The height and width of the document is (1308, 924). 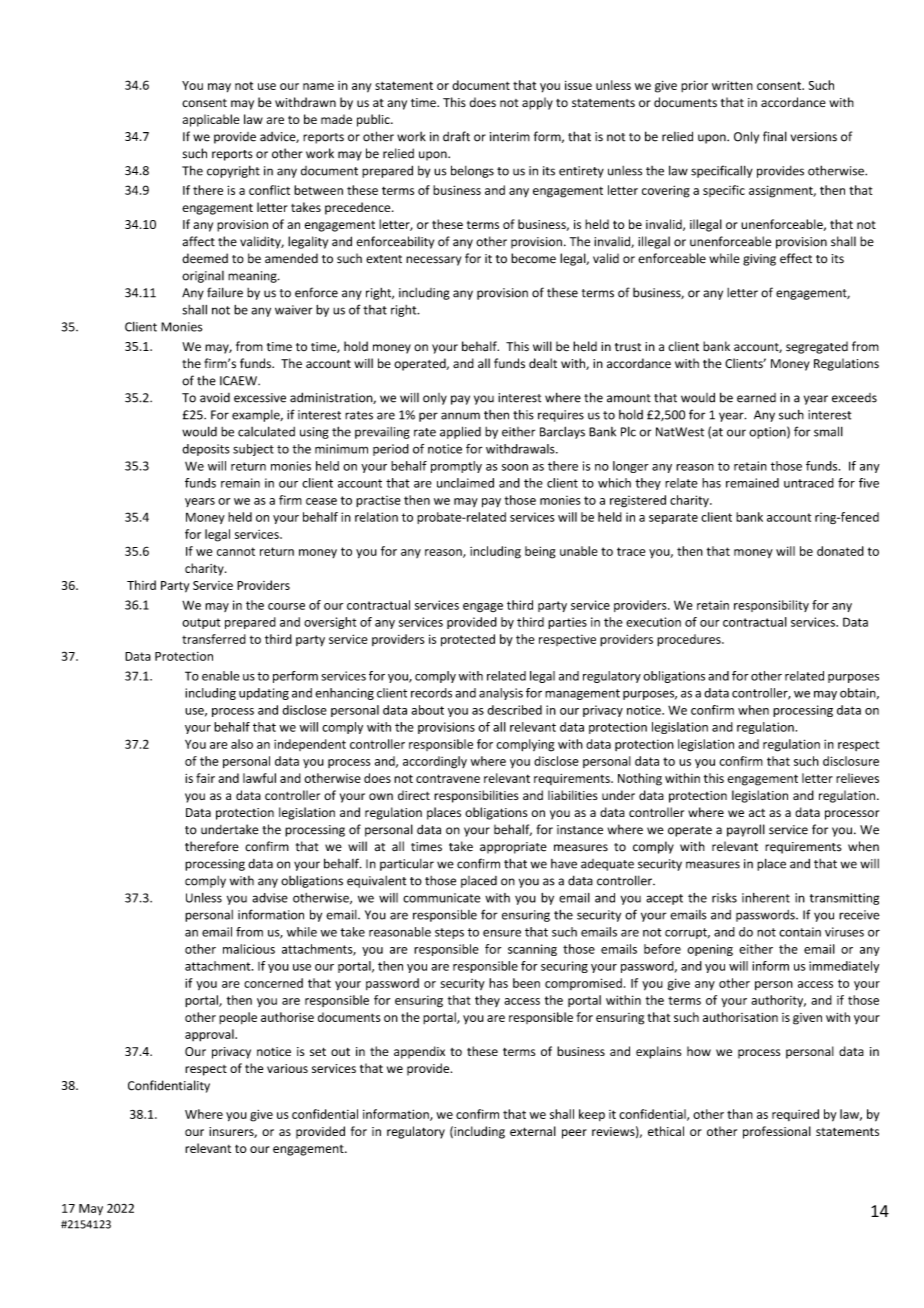 What do you see at coordinates (318, 86) in the document?
I see `name` at bounding box center [318, 86].
